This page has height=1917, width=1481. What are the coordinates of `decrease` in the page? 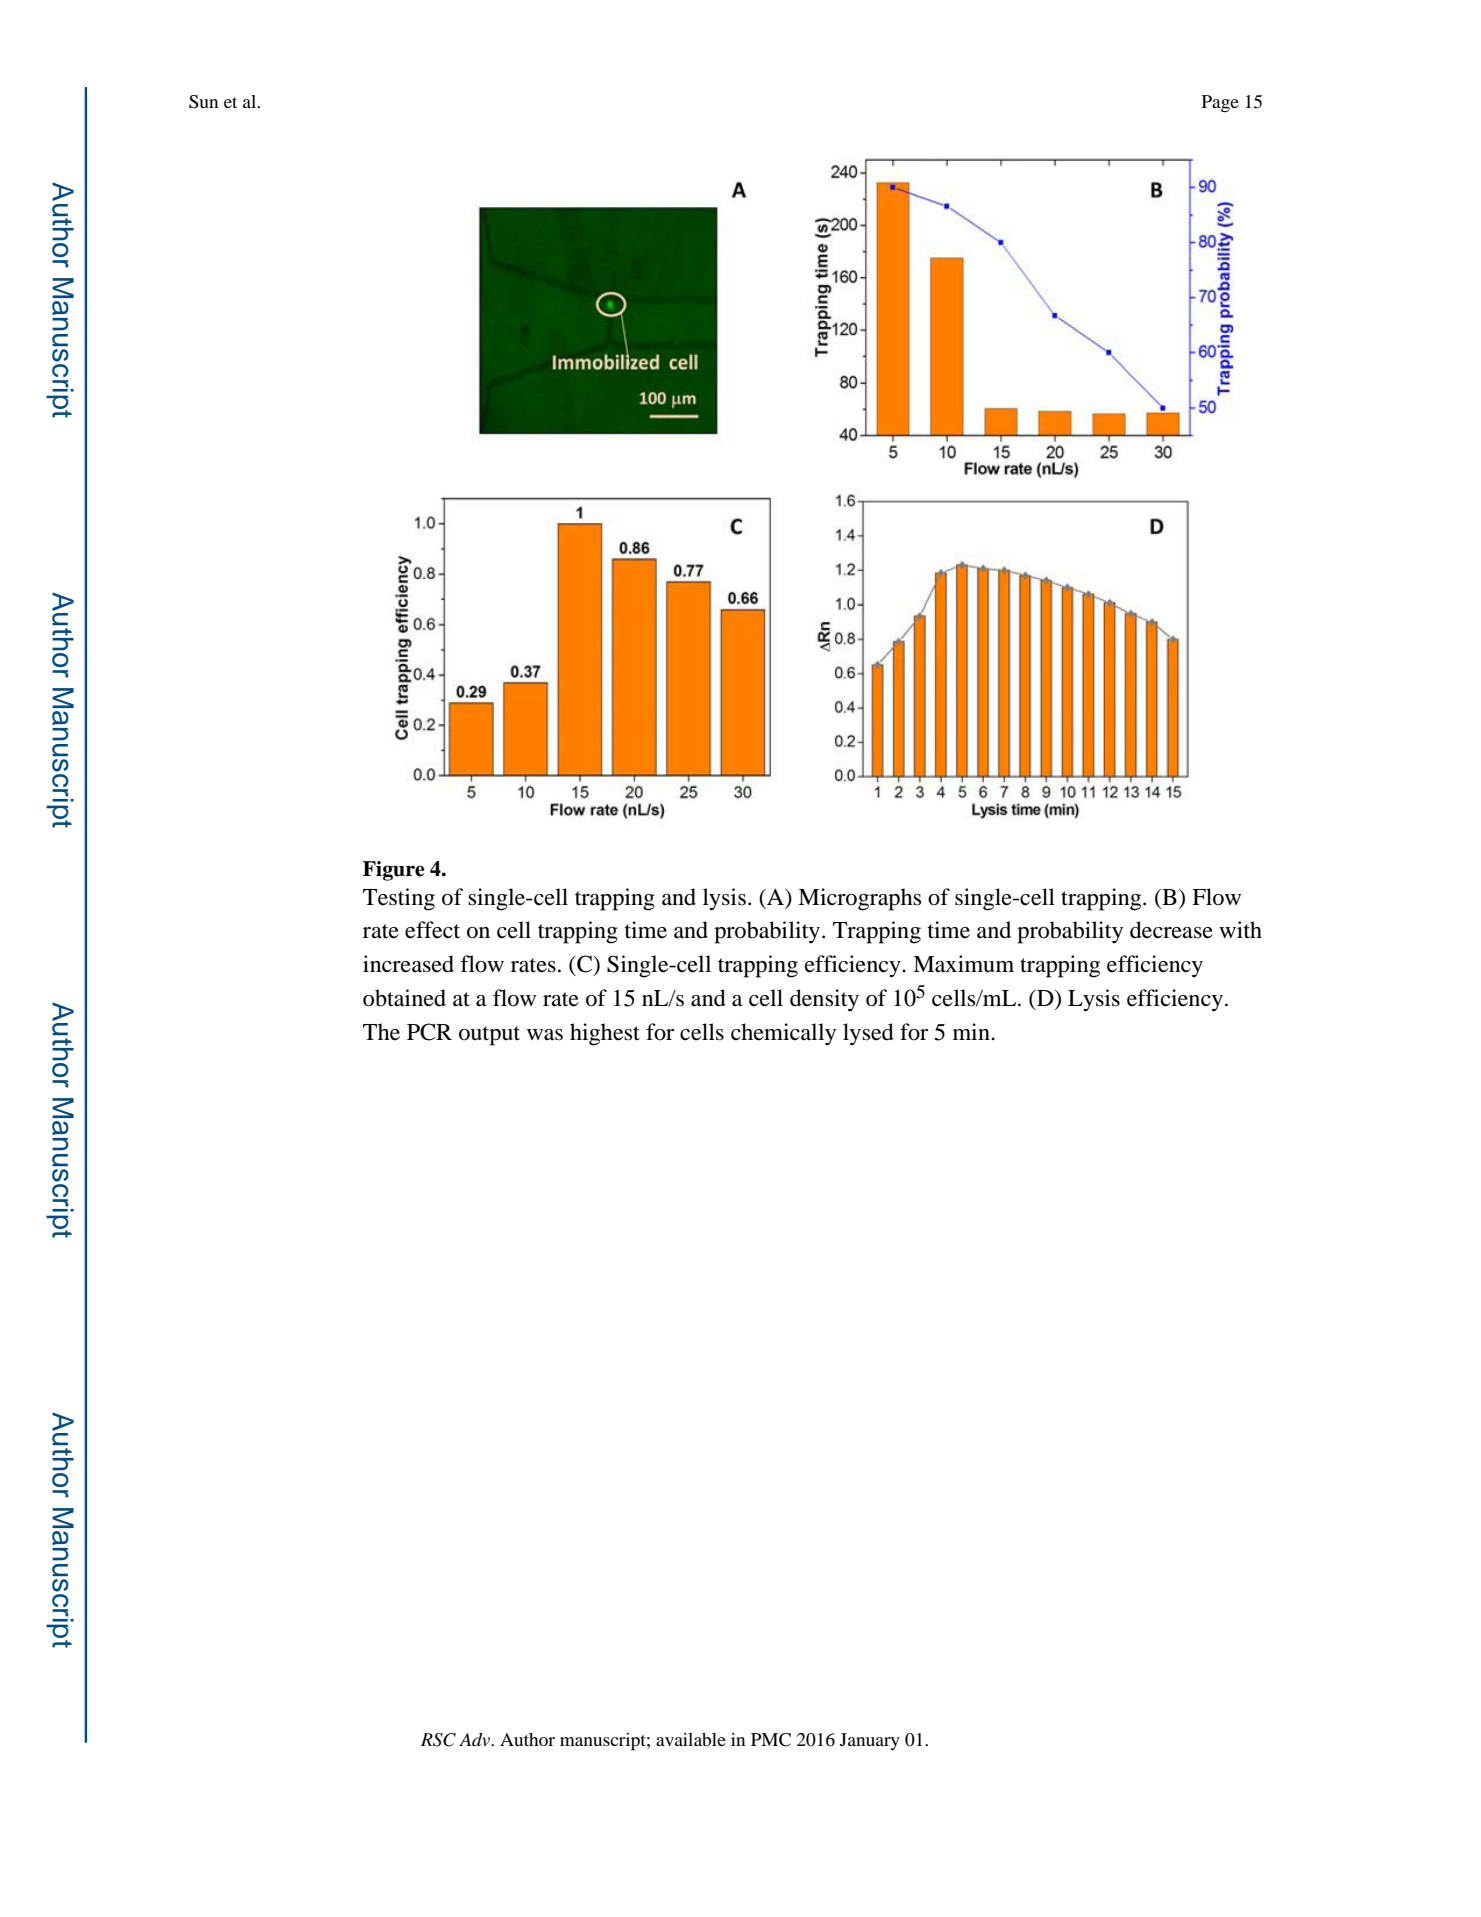 It's located at (1171, 930).
